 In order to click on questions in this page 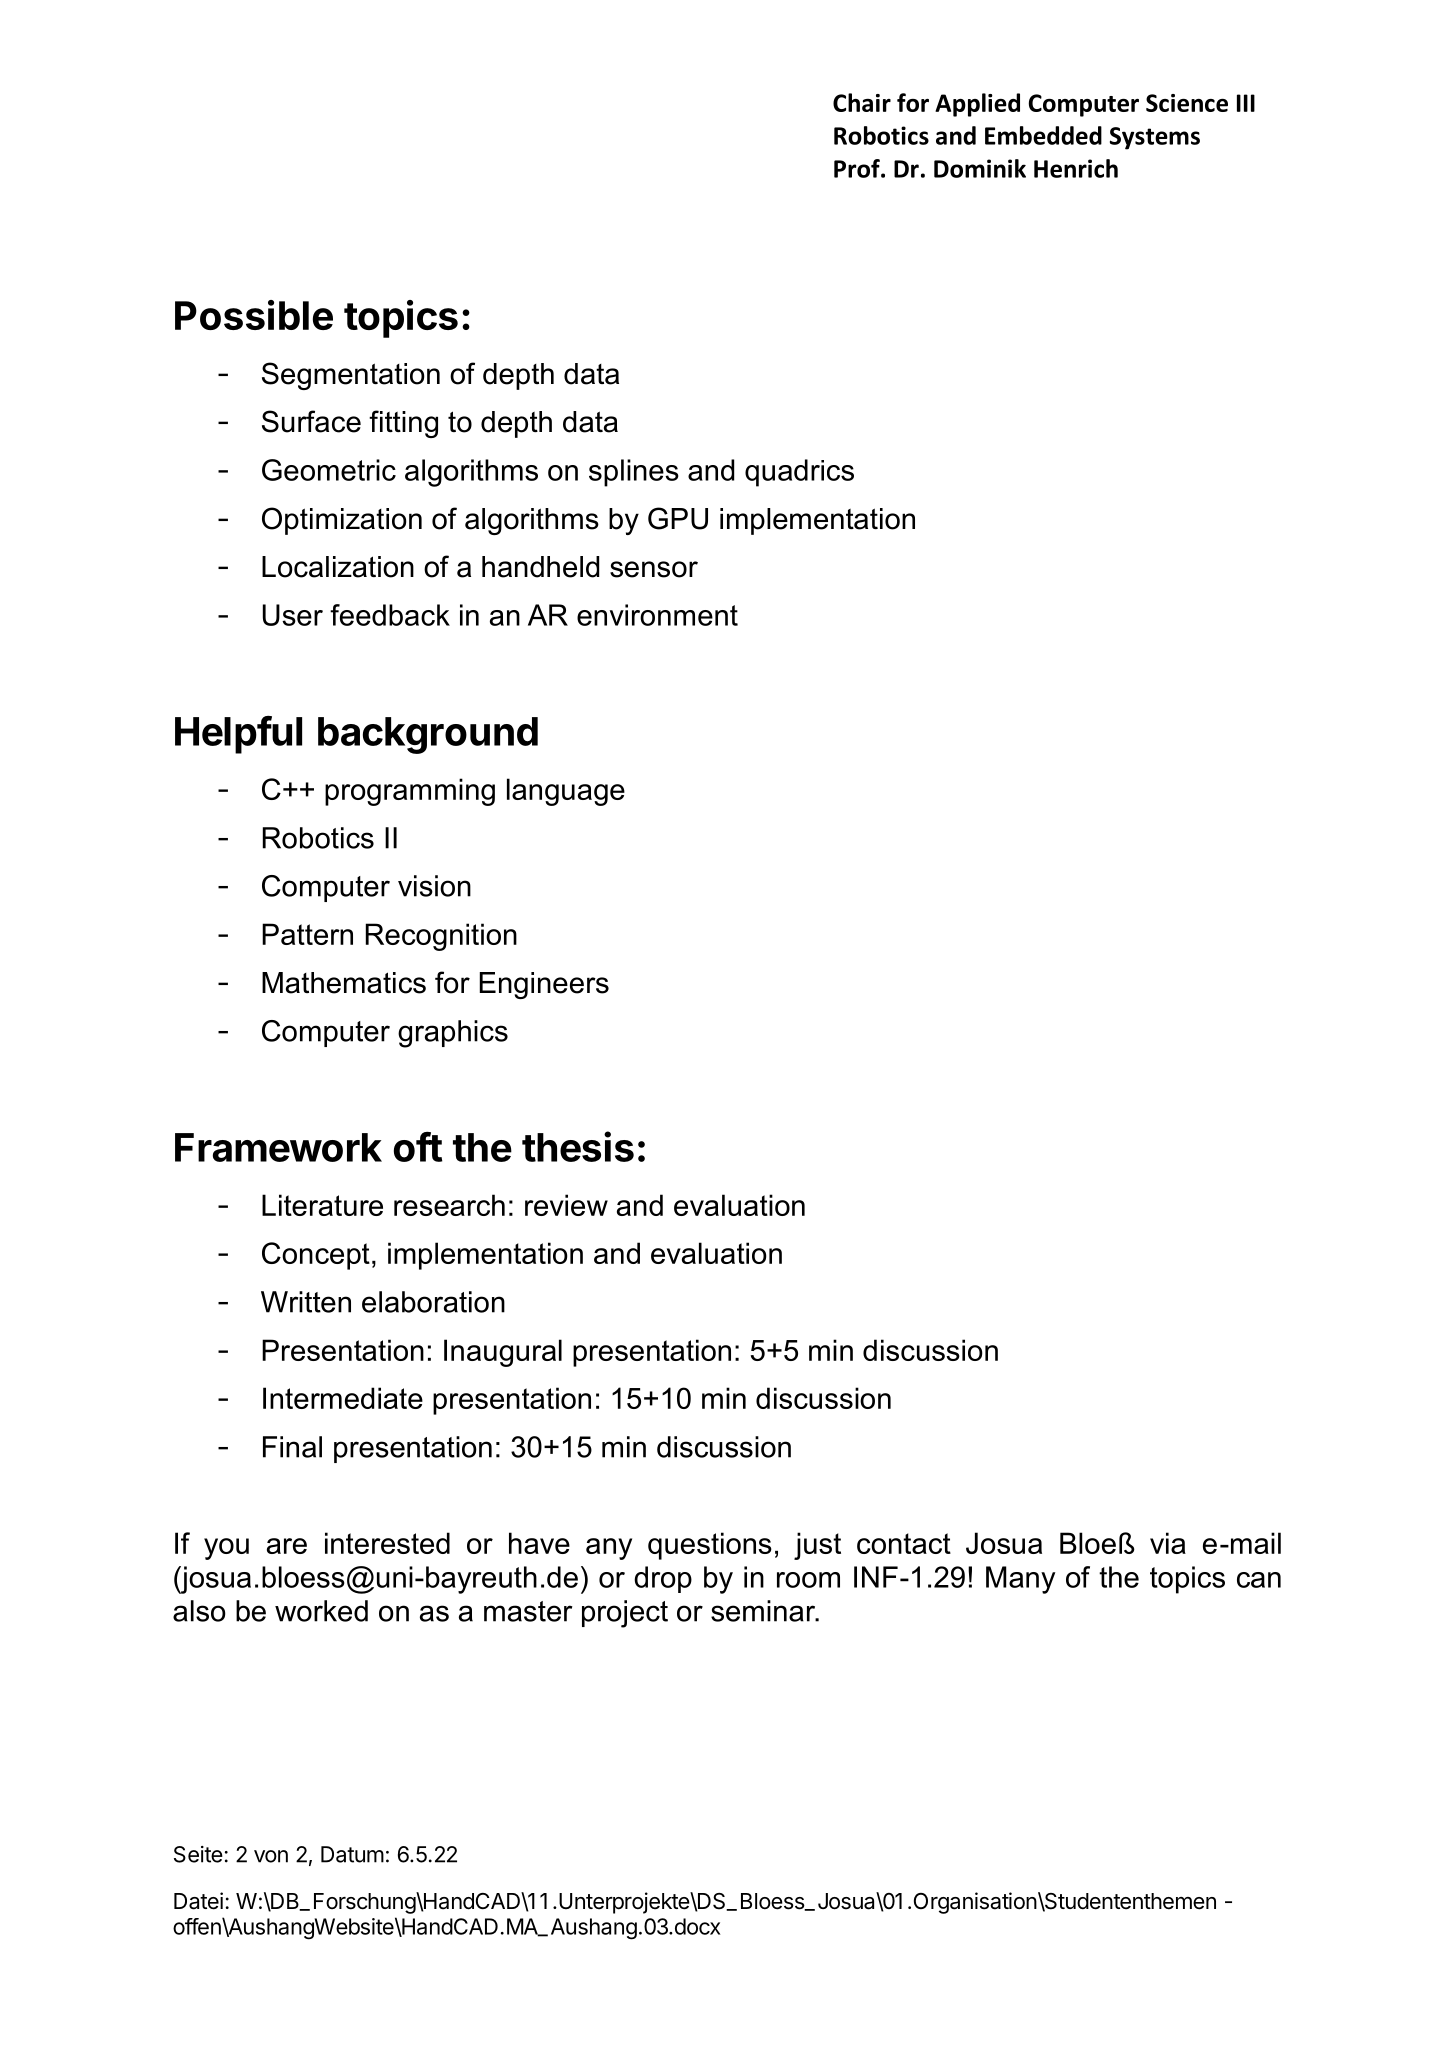, I will do `click(710, 1546)`.
